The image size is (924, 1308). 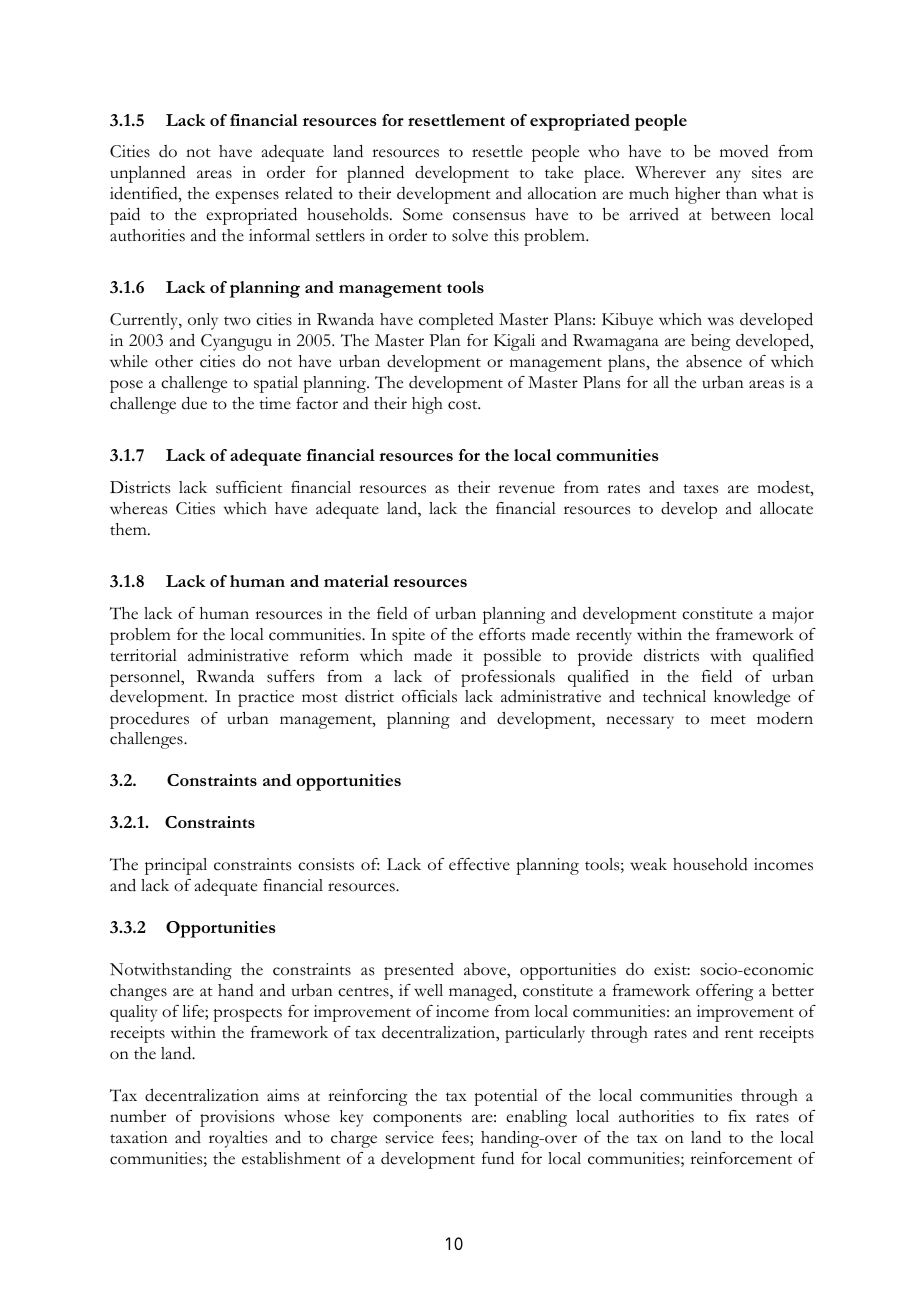 I want to click on effective, so click(x=479, y=864).
